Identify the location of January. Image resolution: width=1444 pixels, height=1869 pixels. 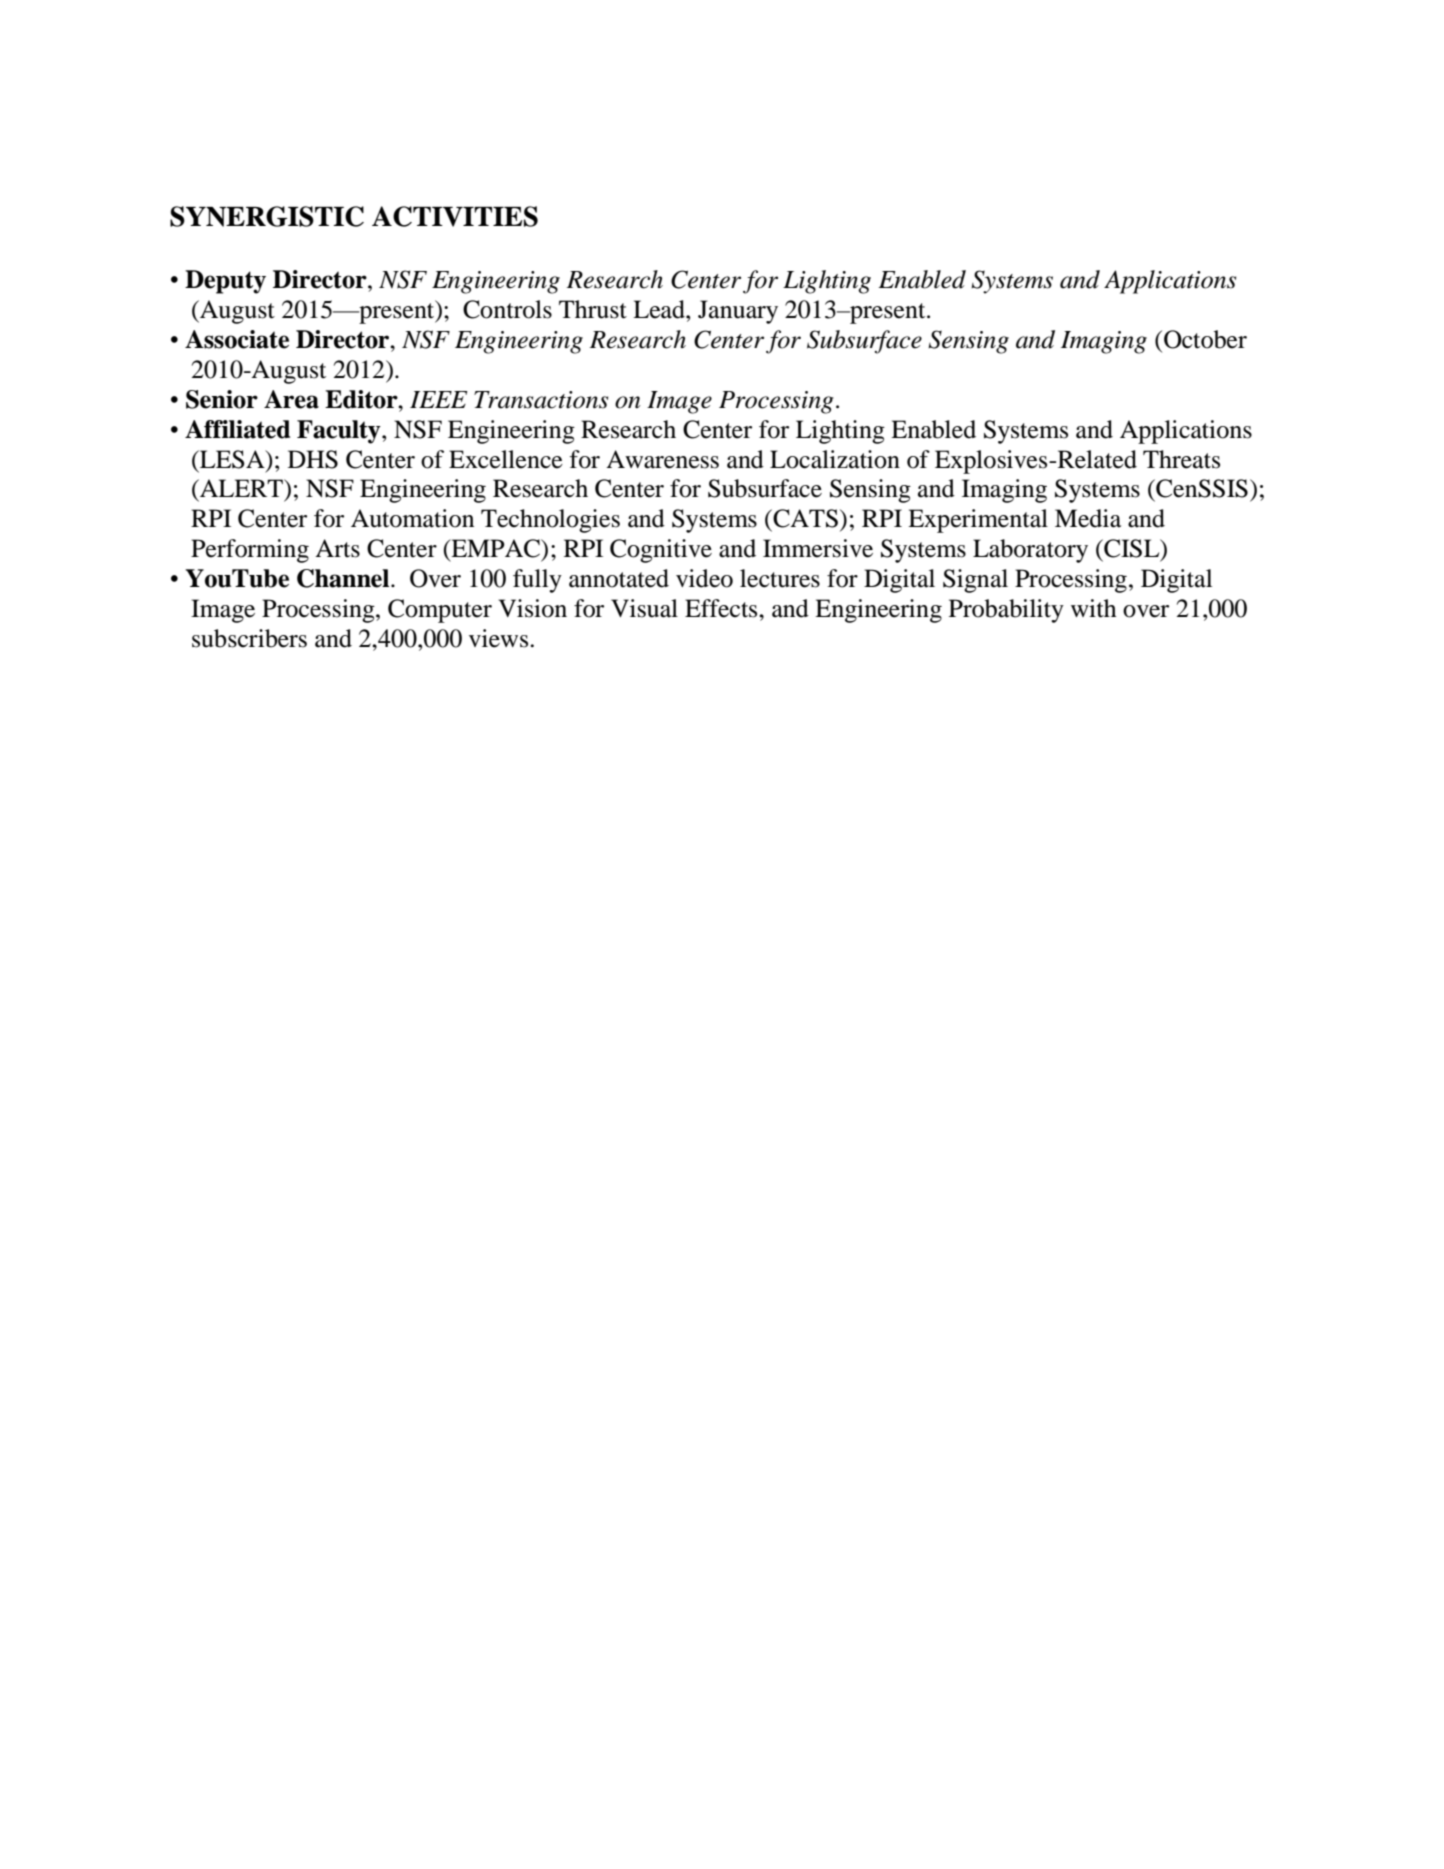
(738, 312).
